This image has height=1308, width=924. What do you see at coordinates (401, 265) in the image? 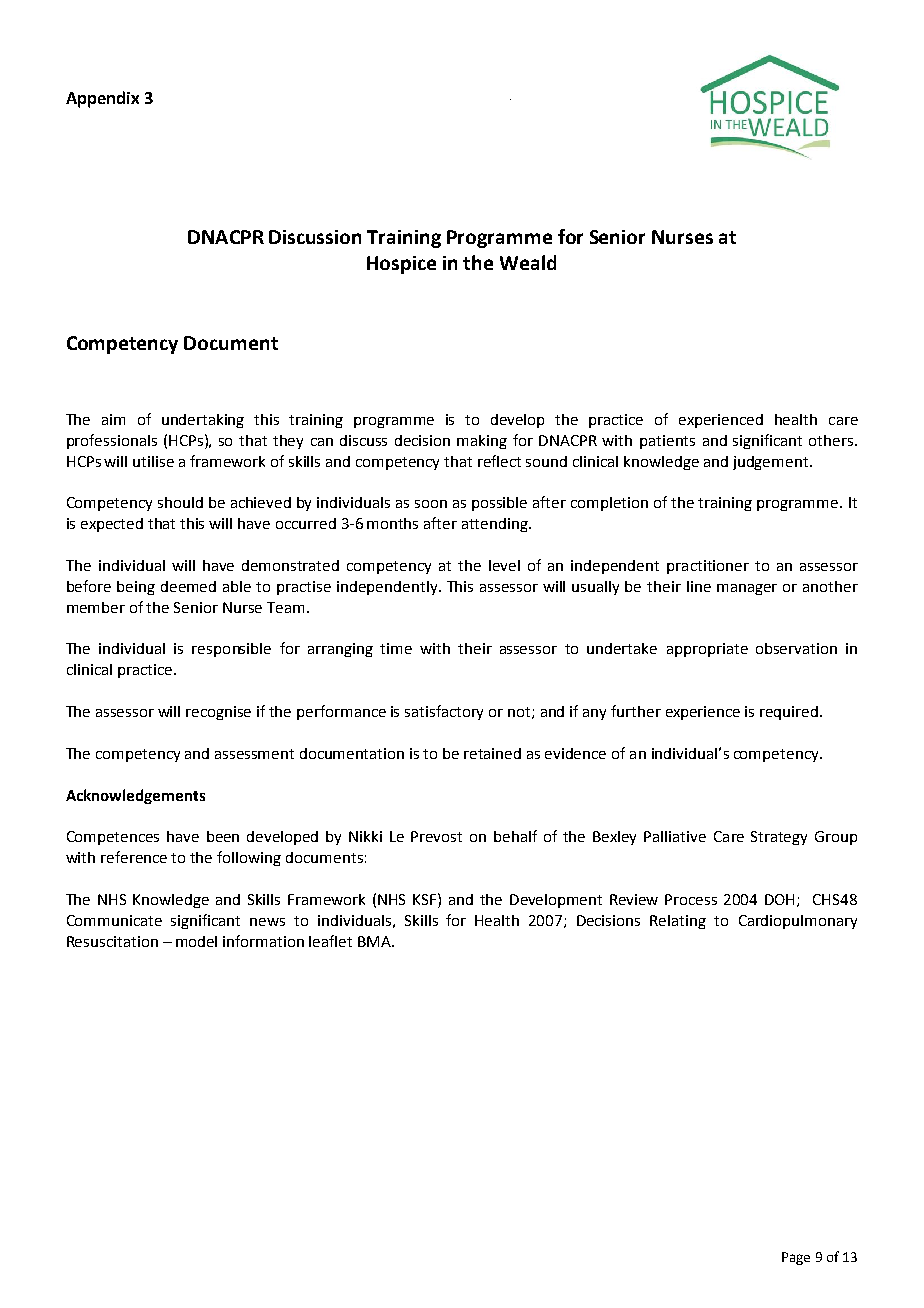
I see `Hospice` at bounding box center [401, 265].
